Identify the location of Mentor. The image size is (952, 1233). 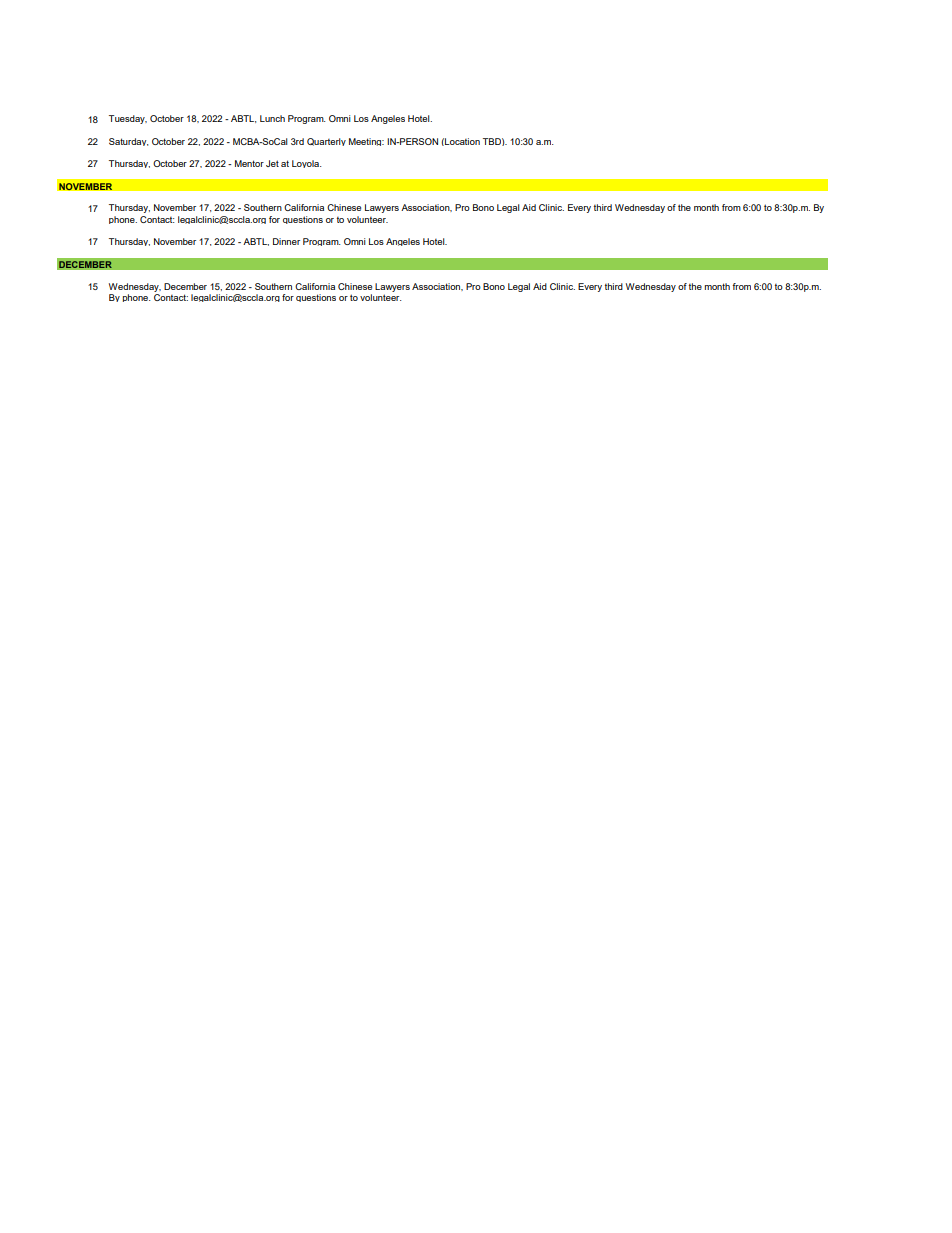
(249, 163).
